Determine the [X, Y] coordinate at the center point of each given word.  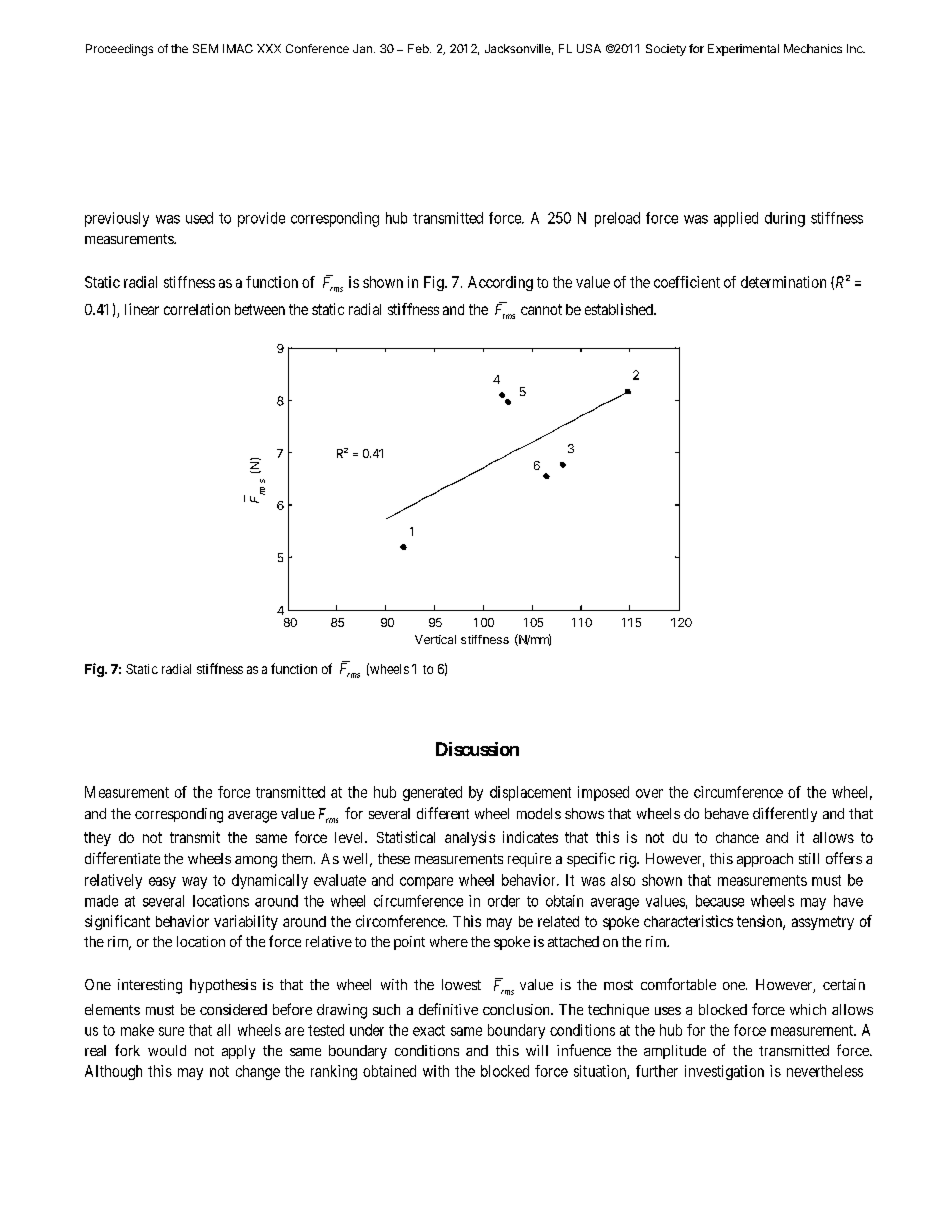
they [97, 839]
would [167, 1050]
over [649, 793]
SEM [205, 48]
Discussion [477, 749]
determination [783, 282]
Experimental [743, 50]
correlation [197, 309]
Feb [419, 48]
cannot [541, 309]
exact [429, 1030]
